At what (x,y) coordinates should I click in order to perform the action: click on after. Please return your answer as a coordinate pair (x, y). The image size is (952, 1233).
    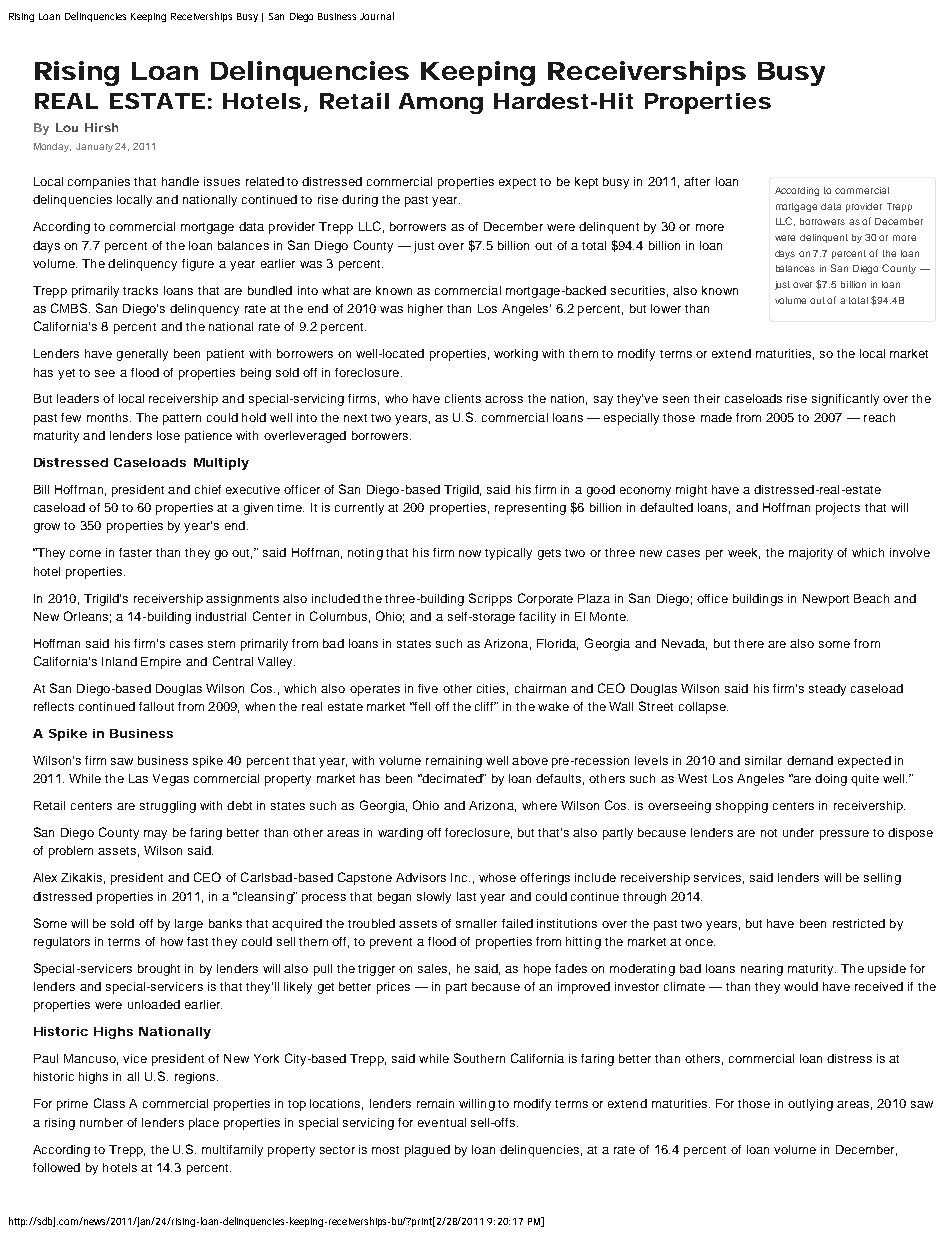
    Looking at the image, I should click on (697, 181).
